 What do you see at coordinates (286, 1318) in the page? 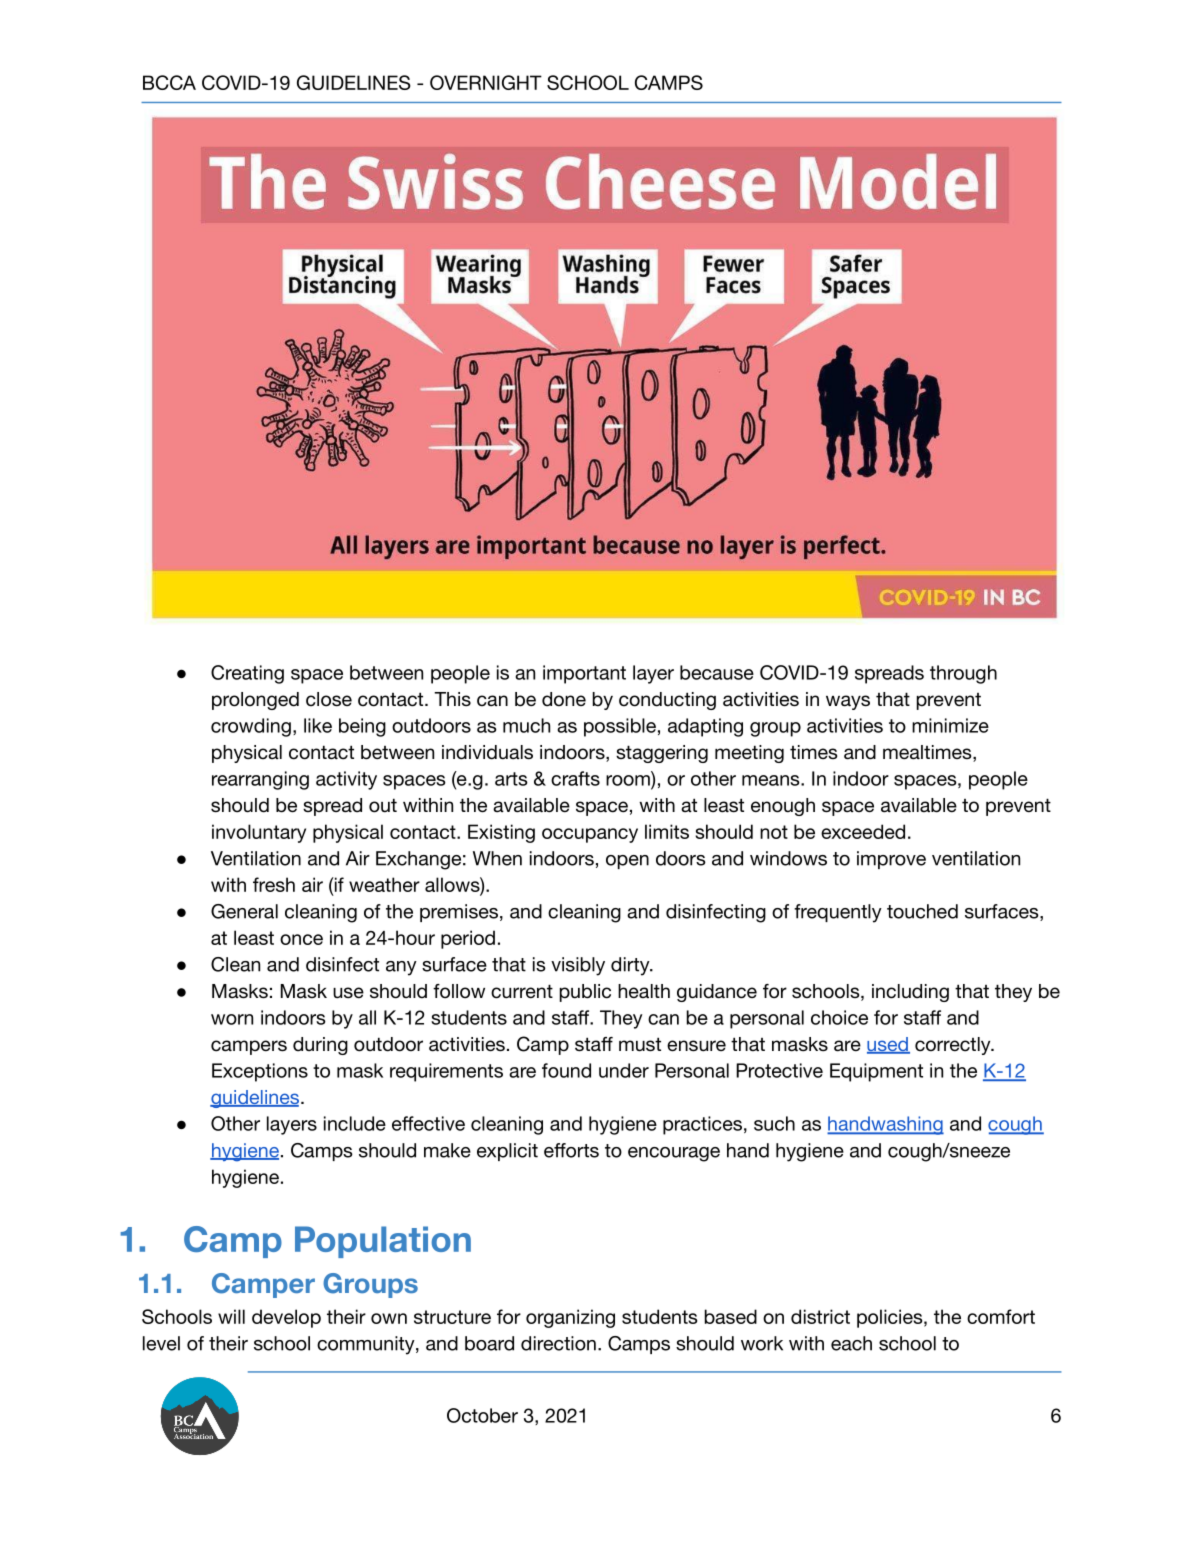
I see `develop` at bounding box center [286, 1318].
